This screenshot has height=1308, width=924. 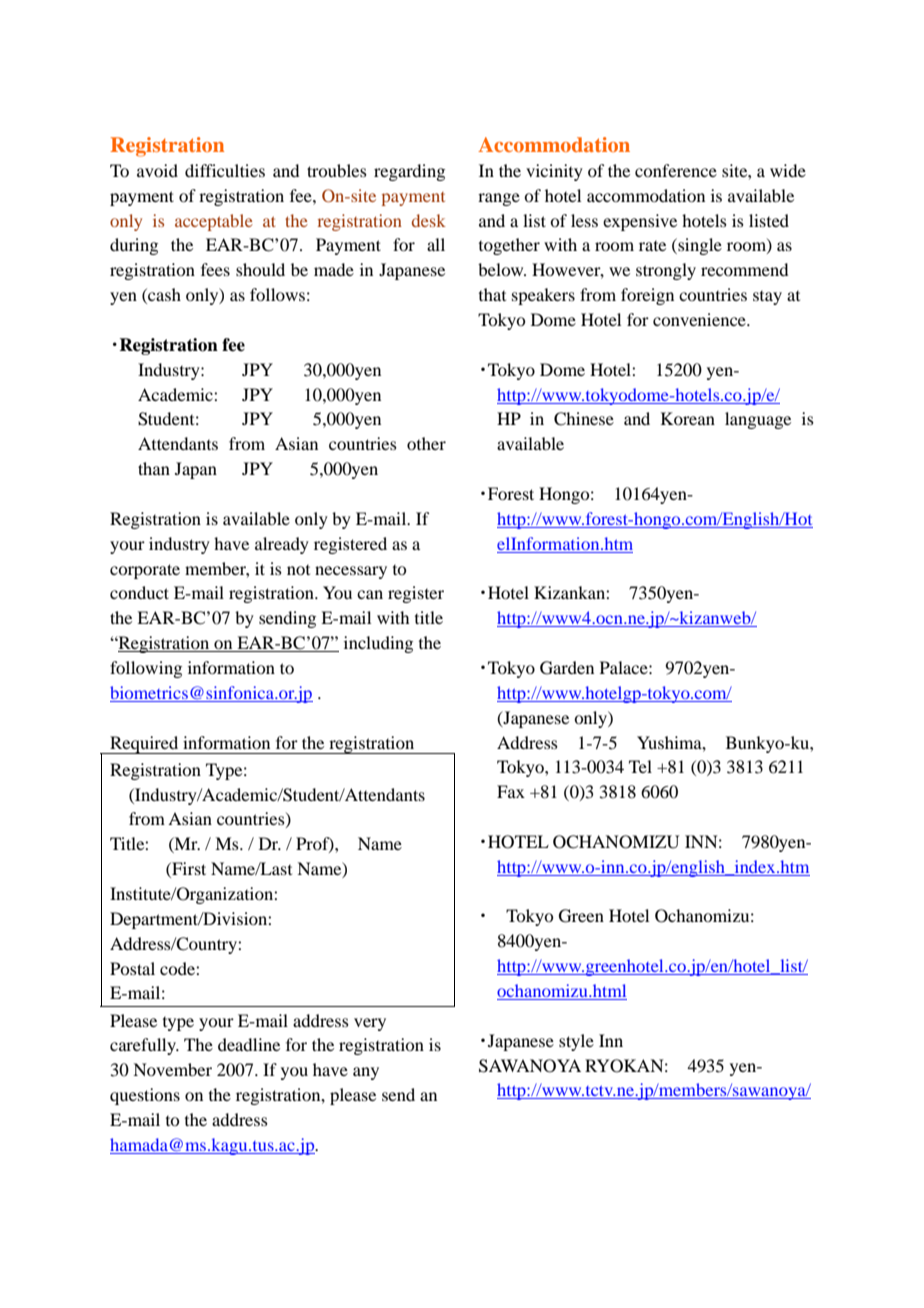 I want to click on including, so click(x=378, y=644).
